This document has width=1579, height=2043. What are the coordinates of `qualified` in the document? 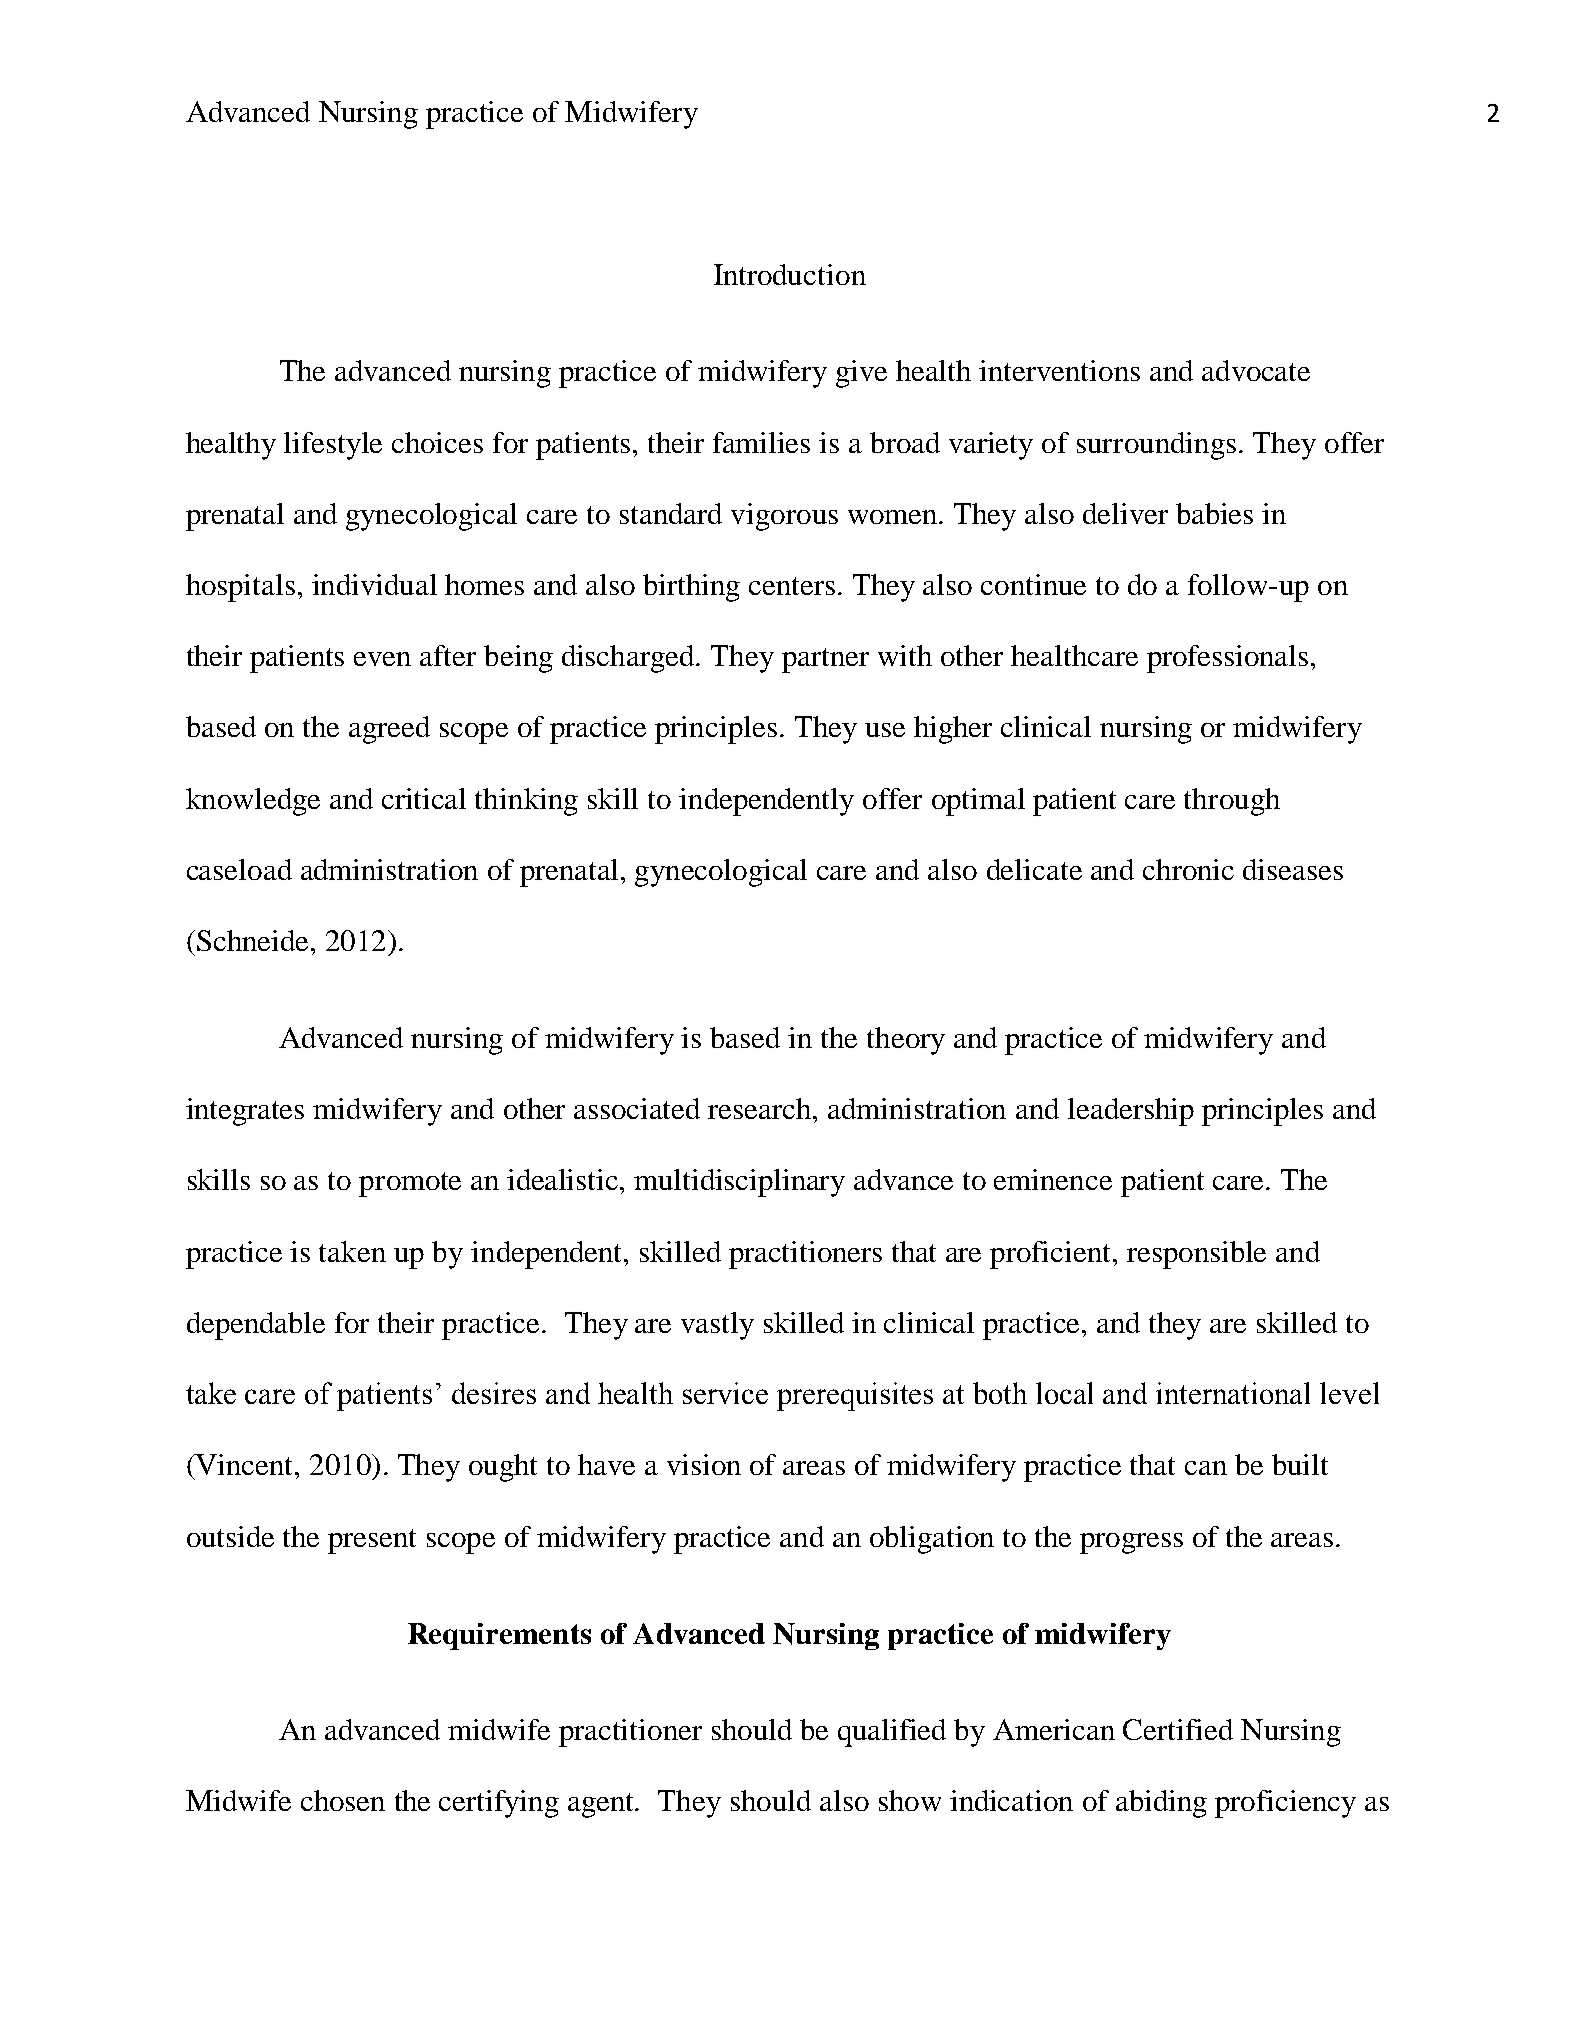 It's located at (892, 1733).
